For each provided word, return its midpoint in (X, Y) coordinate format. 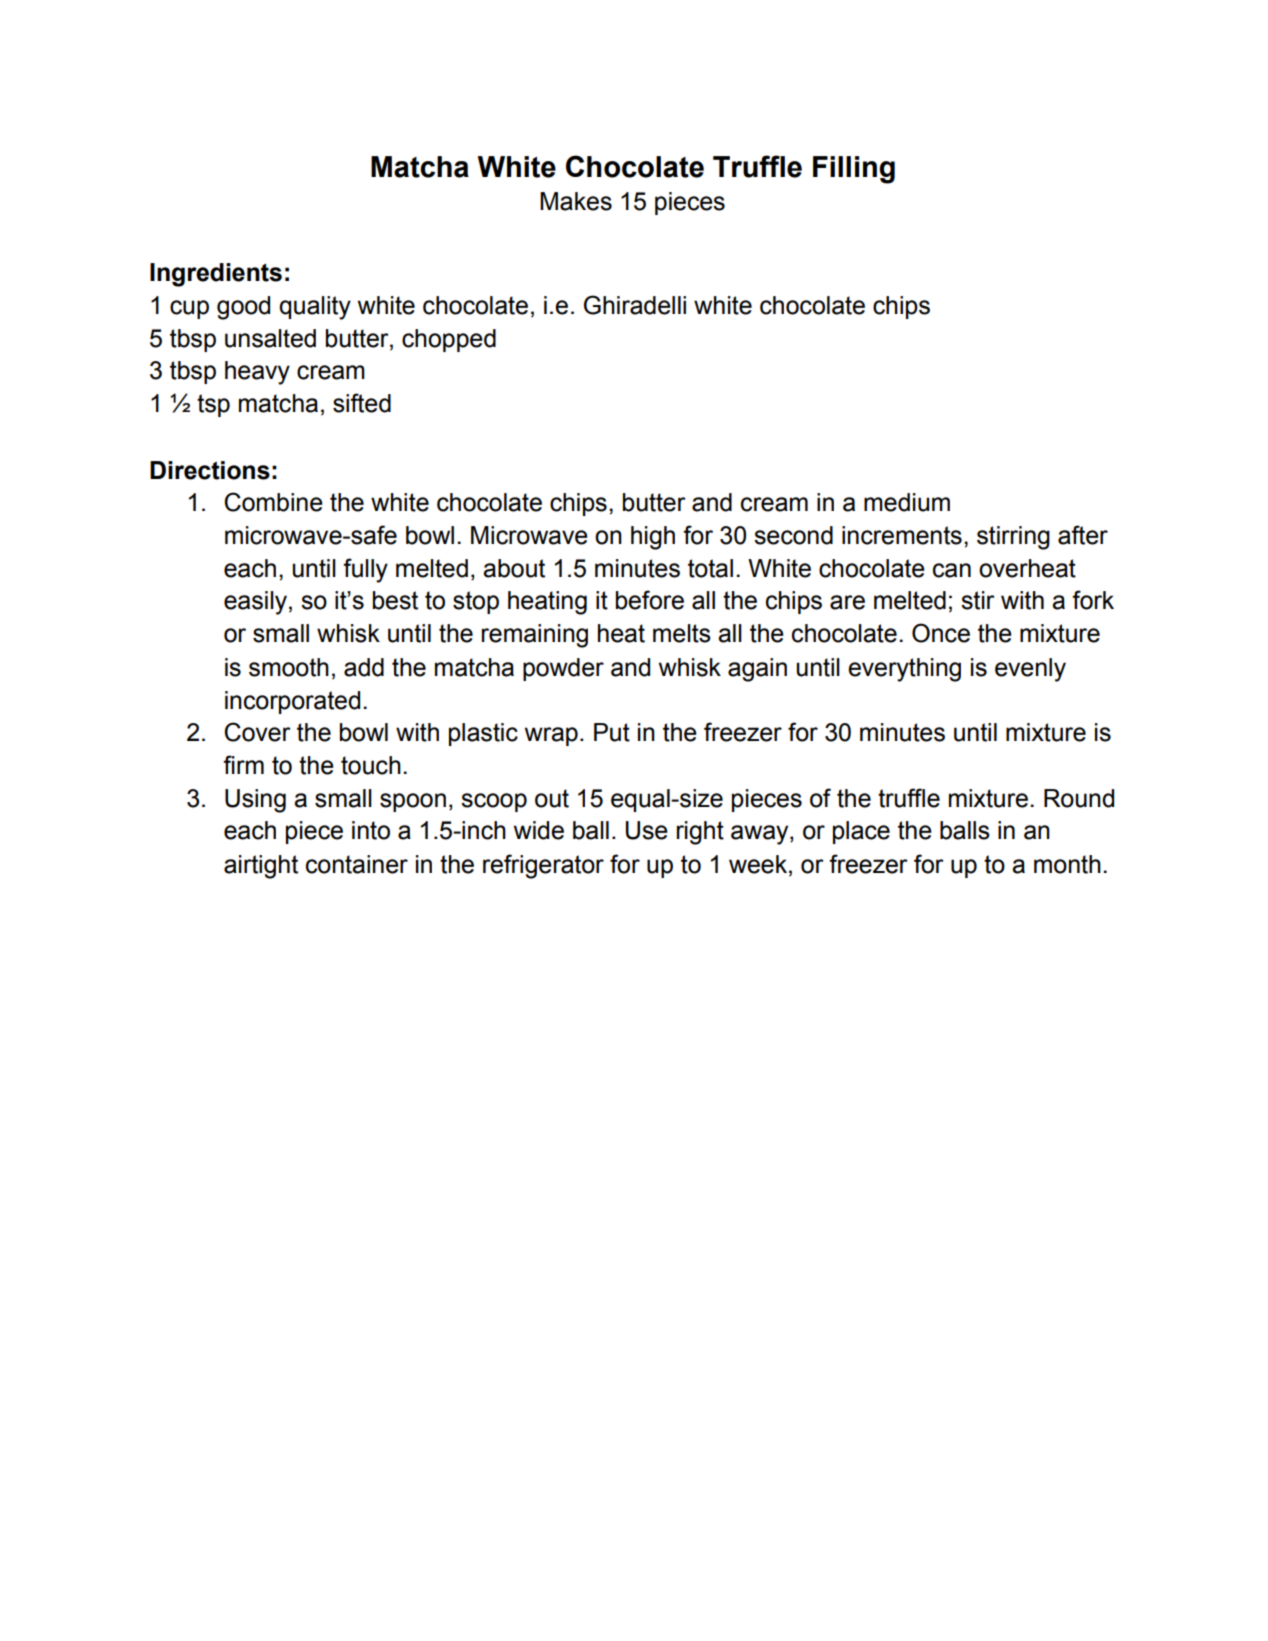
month (1067, 864)
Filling (854, 170)
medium (907, 502)
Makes (576, 201)
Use (647, 830)
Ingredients (216, 275)
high (653, 538)
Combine (273, 502)
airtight (261, 867)
